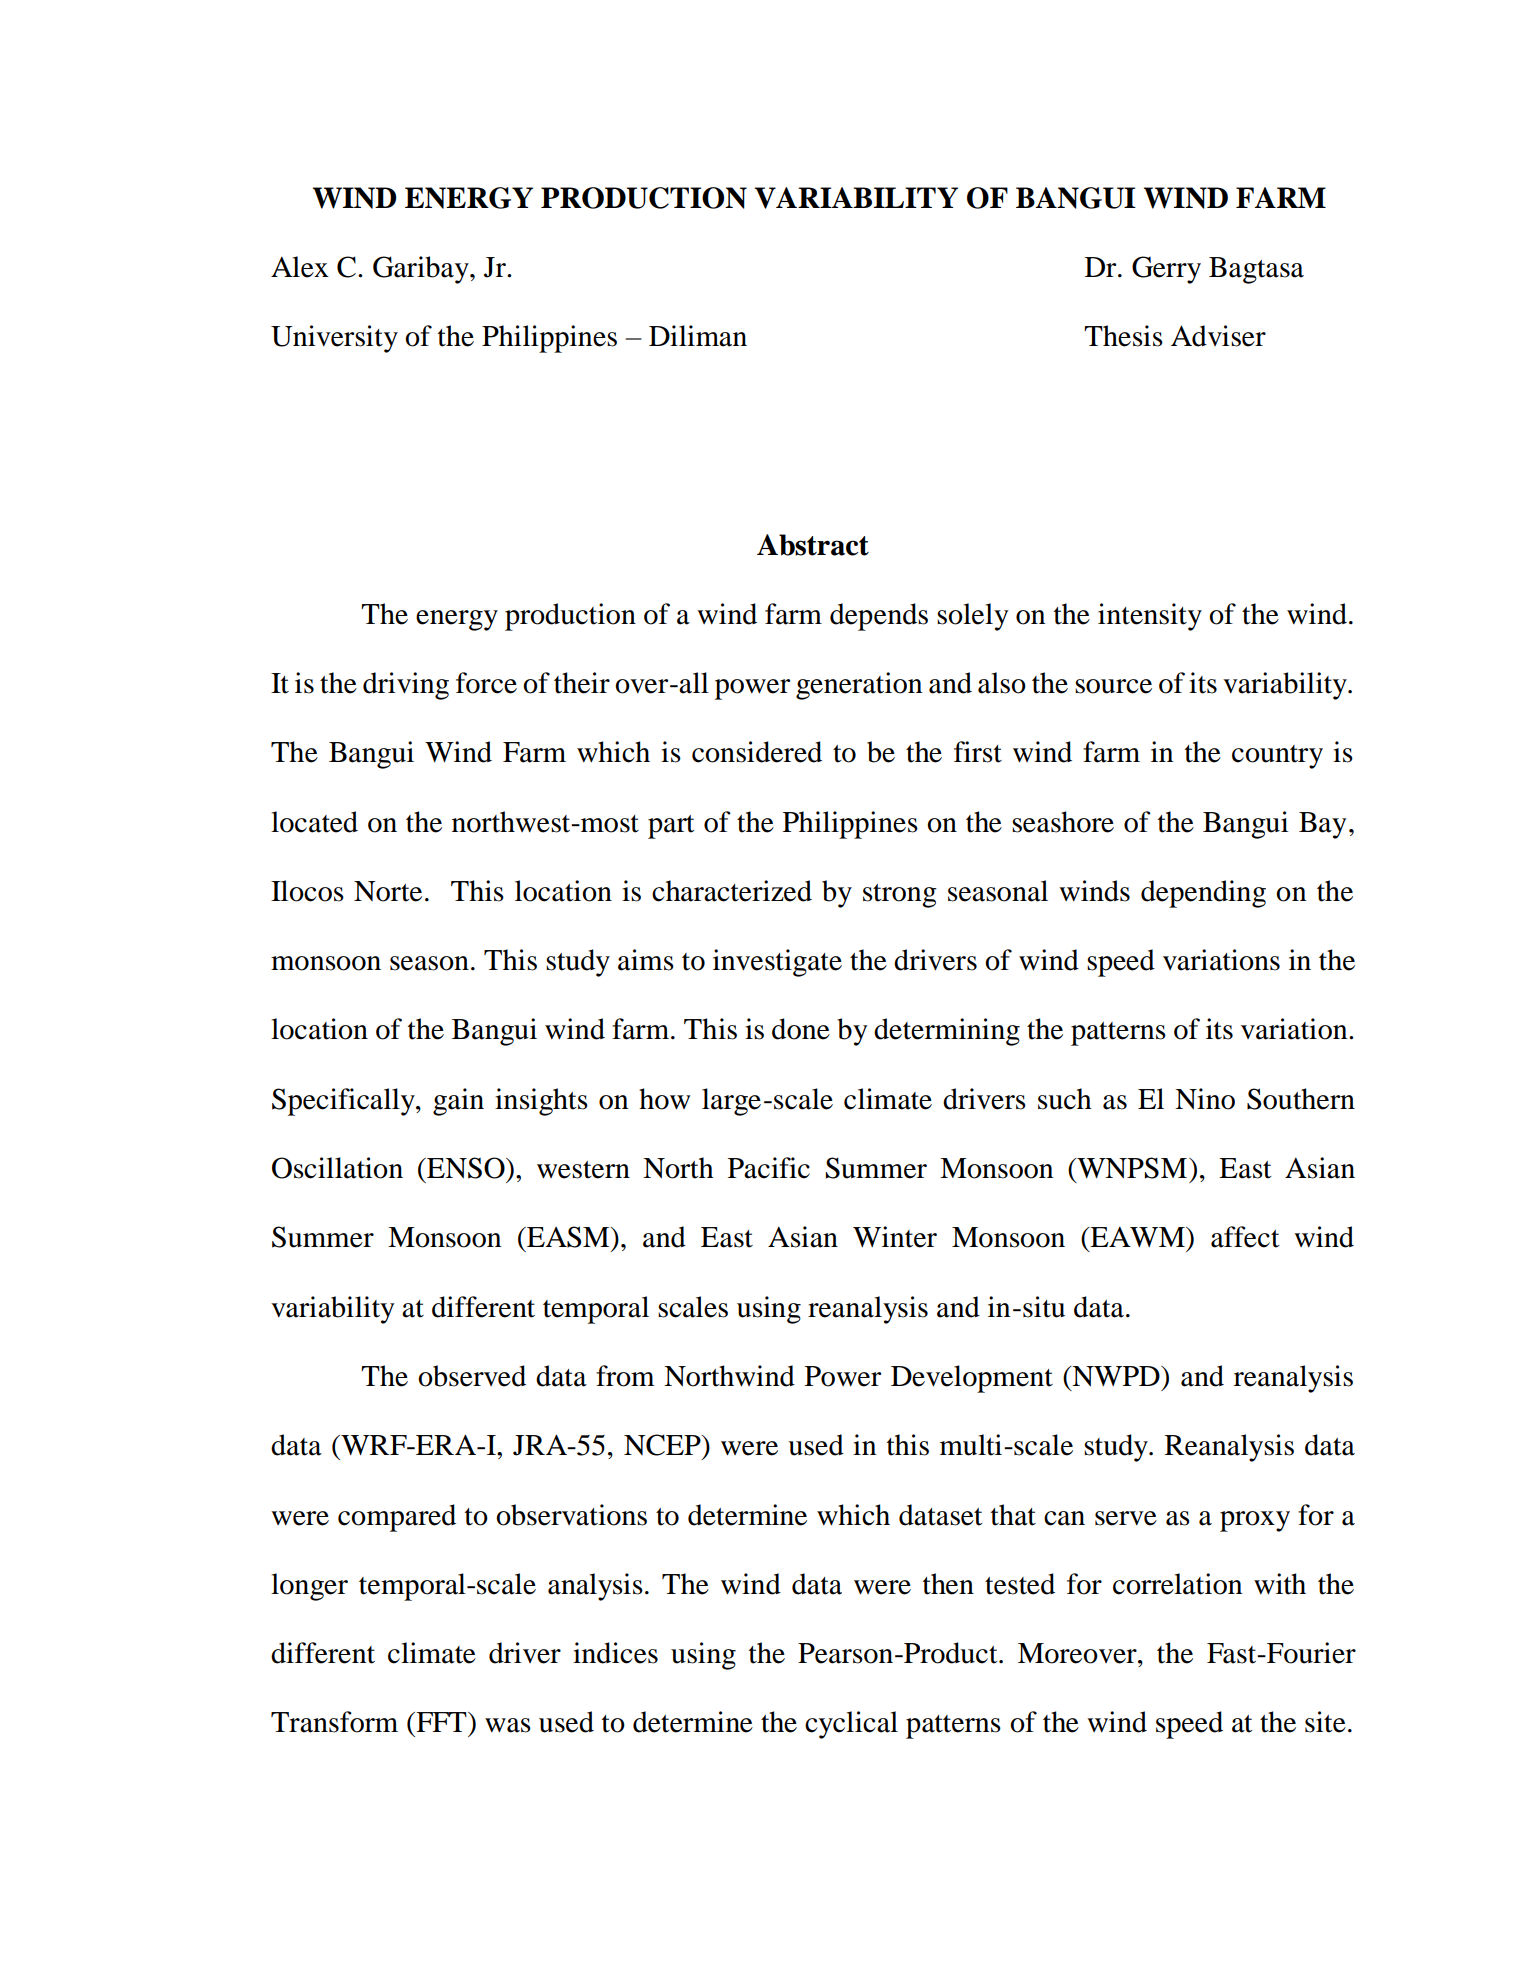 The width and height of the page is (1536, 1988). I want to click on FFT, so click(441, 1722).
